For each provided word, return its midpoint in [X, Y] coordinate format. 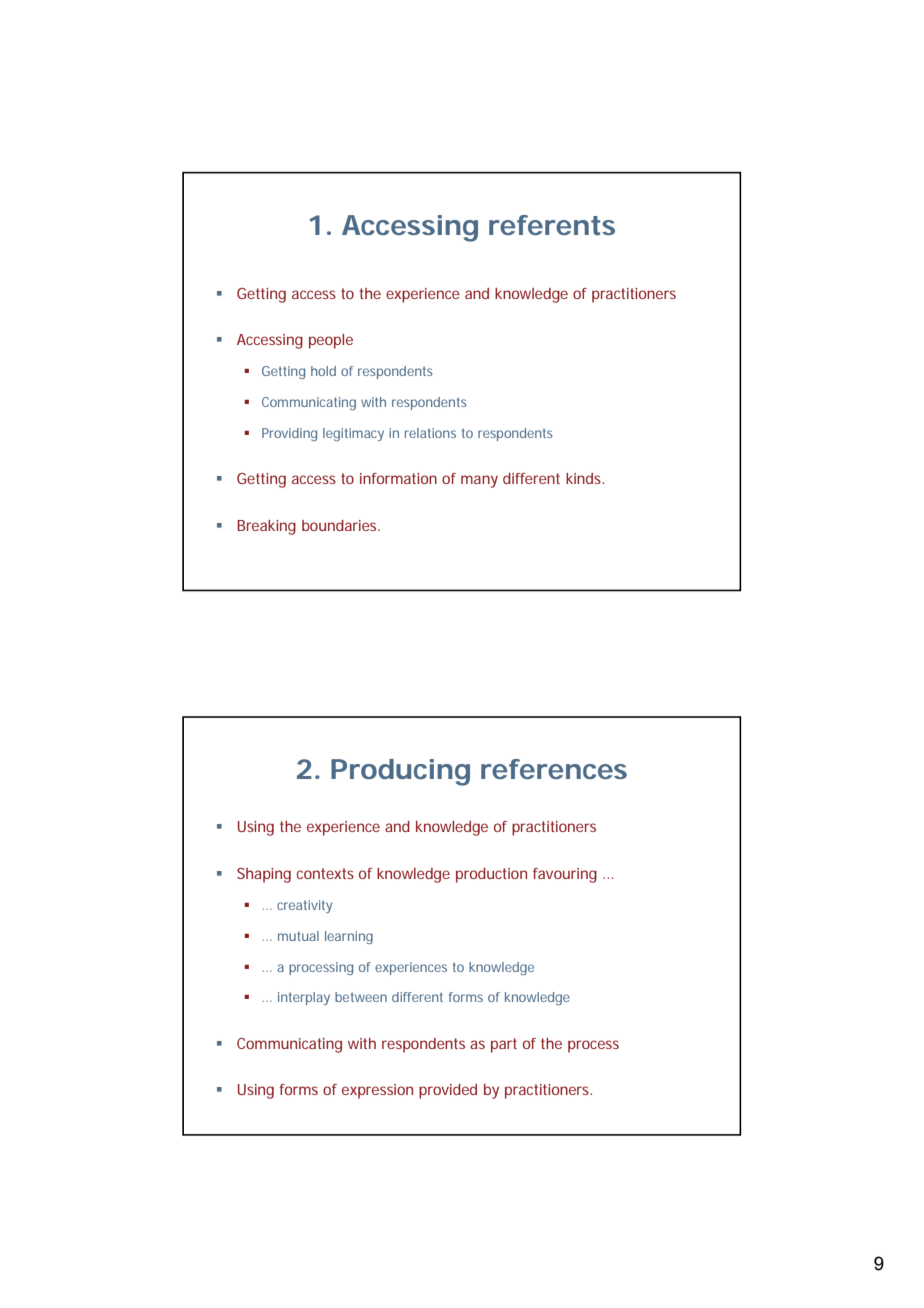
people [331, 341]
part [504, 1045]
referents [552, 225]
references [554, 769]
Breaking [267, 527]
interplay [304, 998]
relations [430, 433]
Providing [289, 434]
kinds [585, 478]
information [398, 478]
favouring [565, 875]
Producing [400, 772]
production [491, 875]
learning [349, 937]
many [479, 481]
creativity [304, 906]
